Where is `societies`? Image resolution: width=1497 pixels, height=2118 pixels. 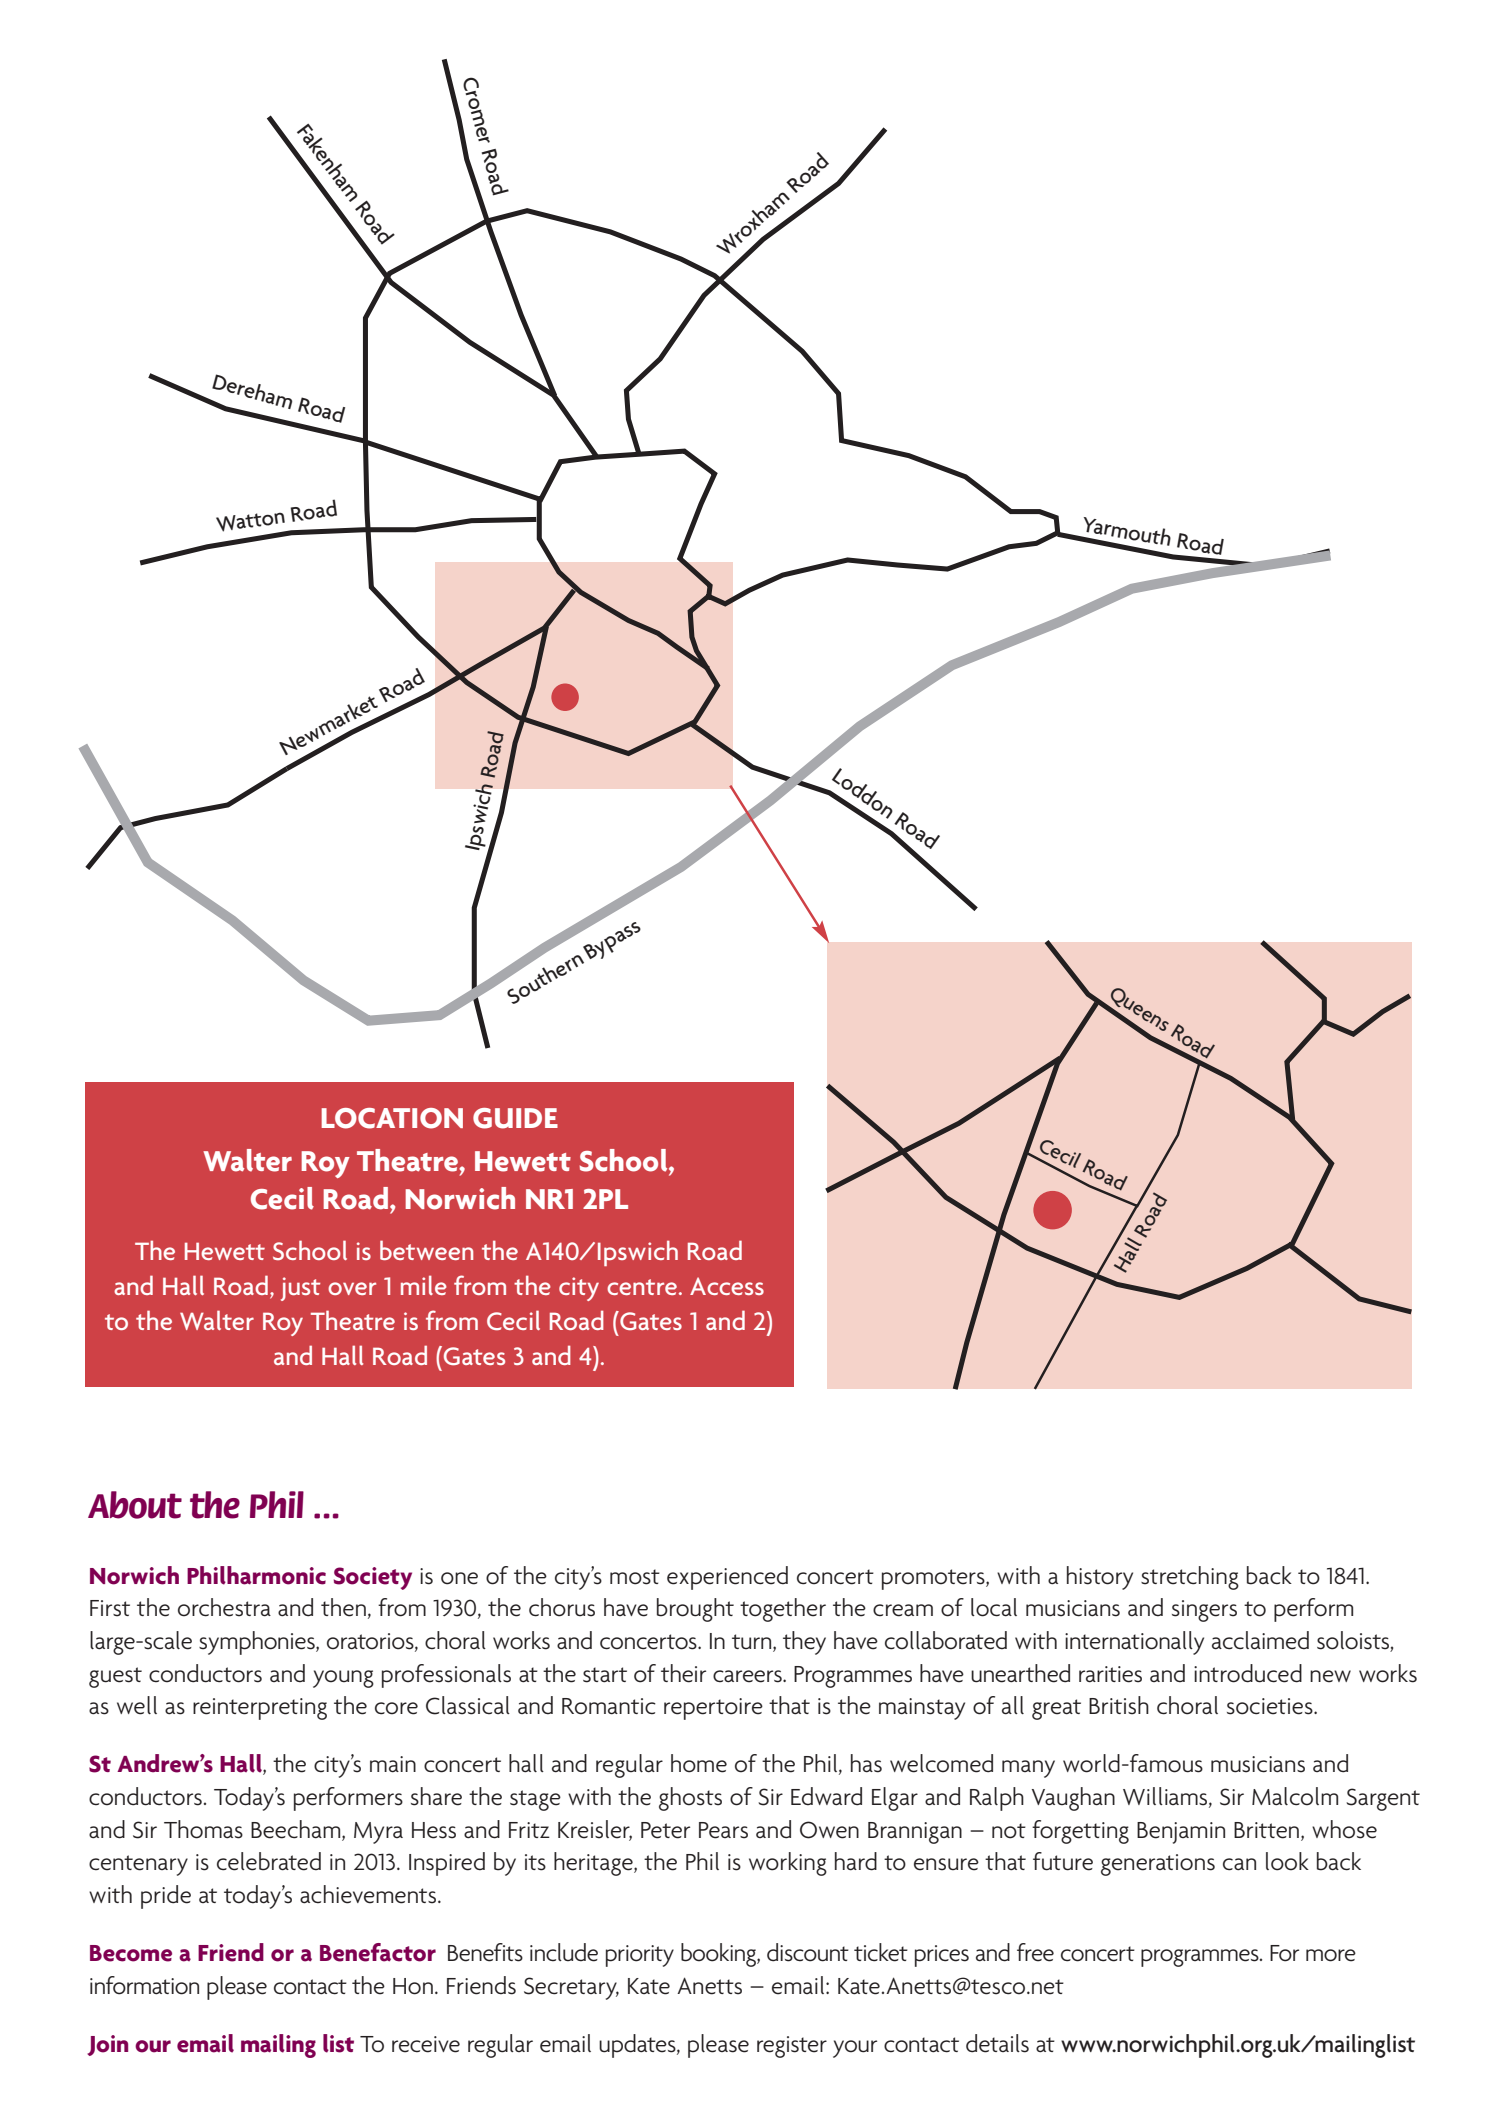
societies is located at coordinates (1271, 1706).
